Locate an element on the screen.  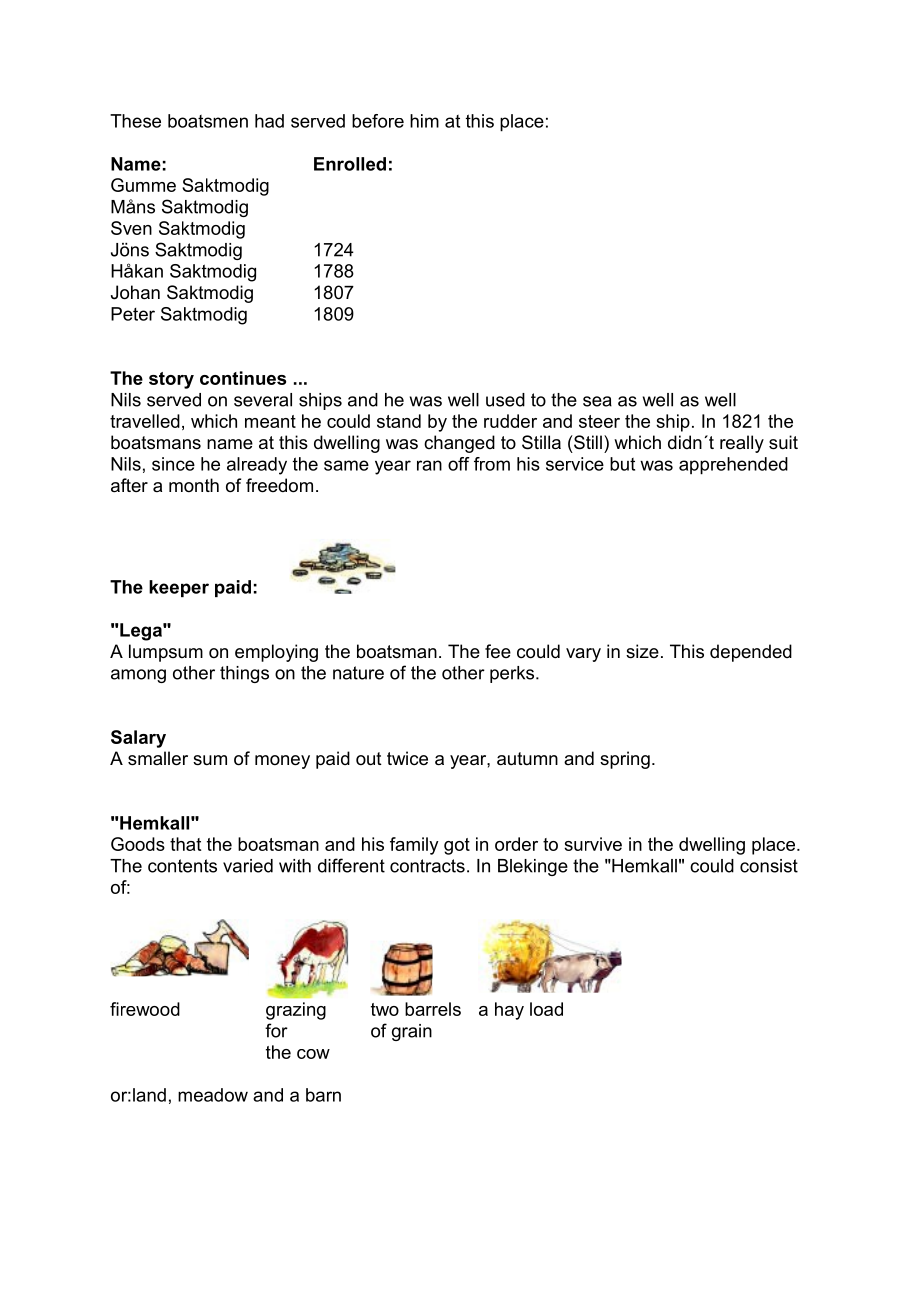
spring is located at coordinates (625, 760).
